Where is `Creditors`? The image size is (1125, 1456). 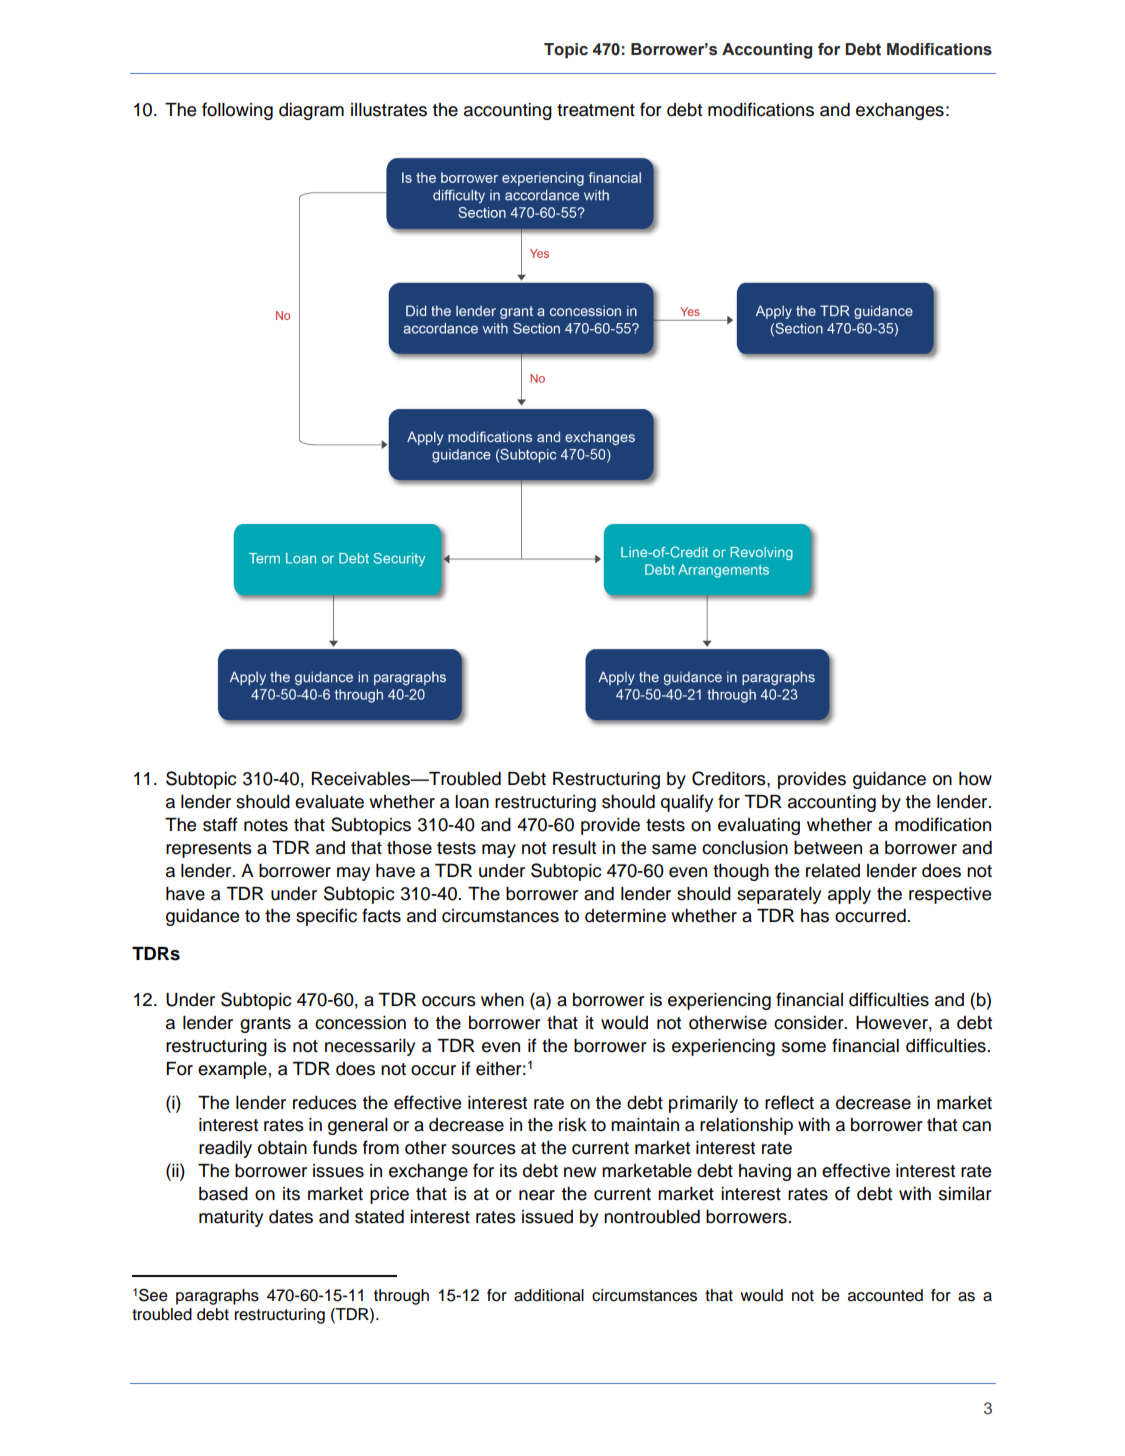
Creditors is located at coordinates (730, 778).
